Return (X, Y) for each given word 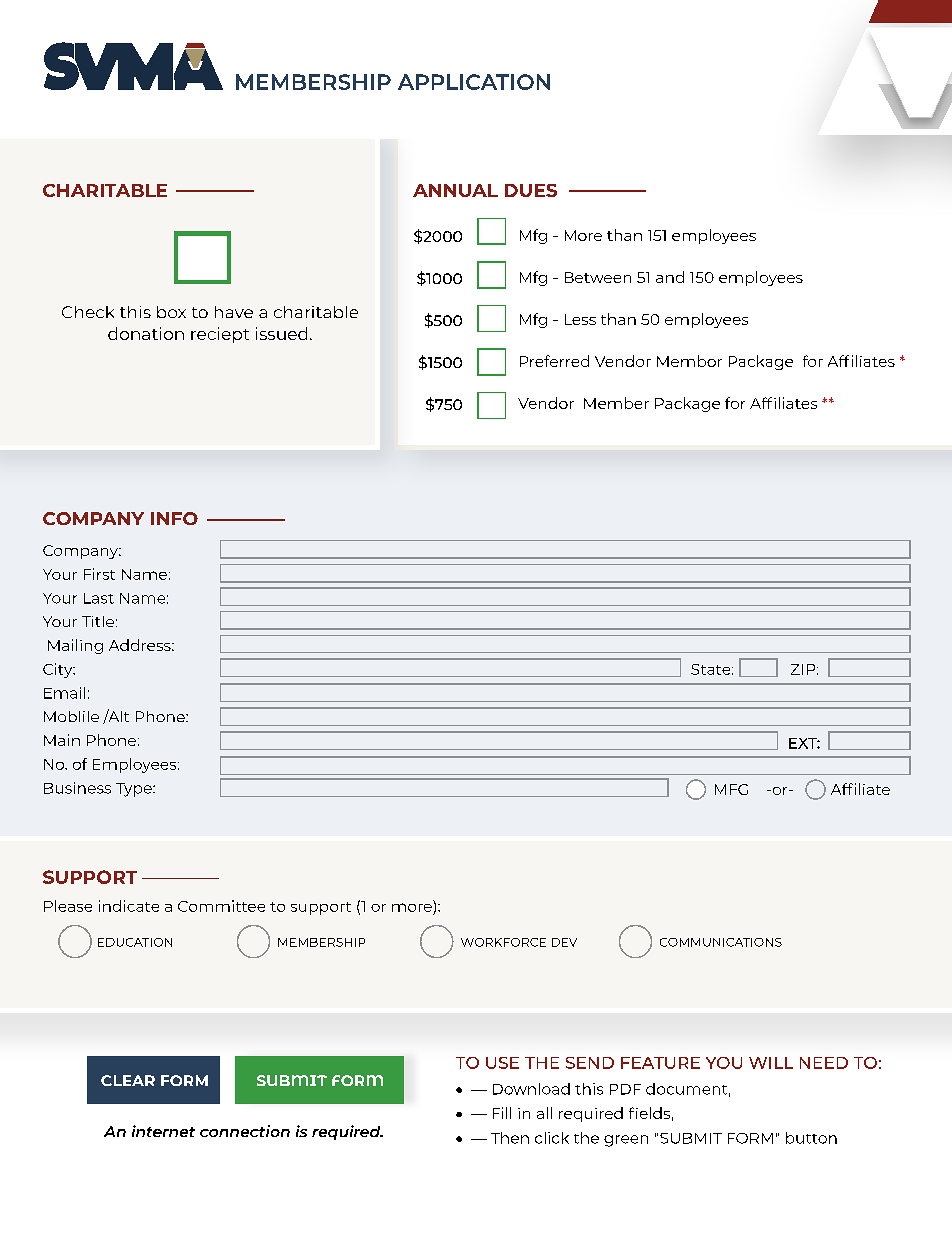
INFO (174, 518)
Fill (502, 1113)
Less (580, 319)
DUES (531, 190)
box (171, 312)
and (670, 277)
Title (98, 621)
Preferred (554, 361)
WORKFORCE (503, 942)
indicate (129, 906)
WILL (771, 1063)
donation (146, 333)
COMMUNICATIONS (721, 942)
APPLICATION (474, 82)
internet (163, 1131)
